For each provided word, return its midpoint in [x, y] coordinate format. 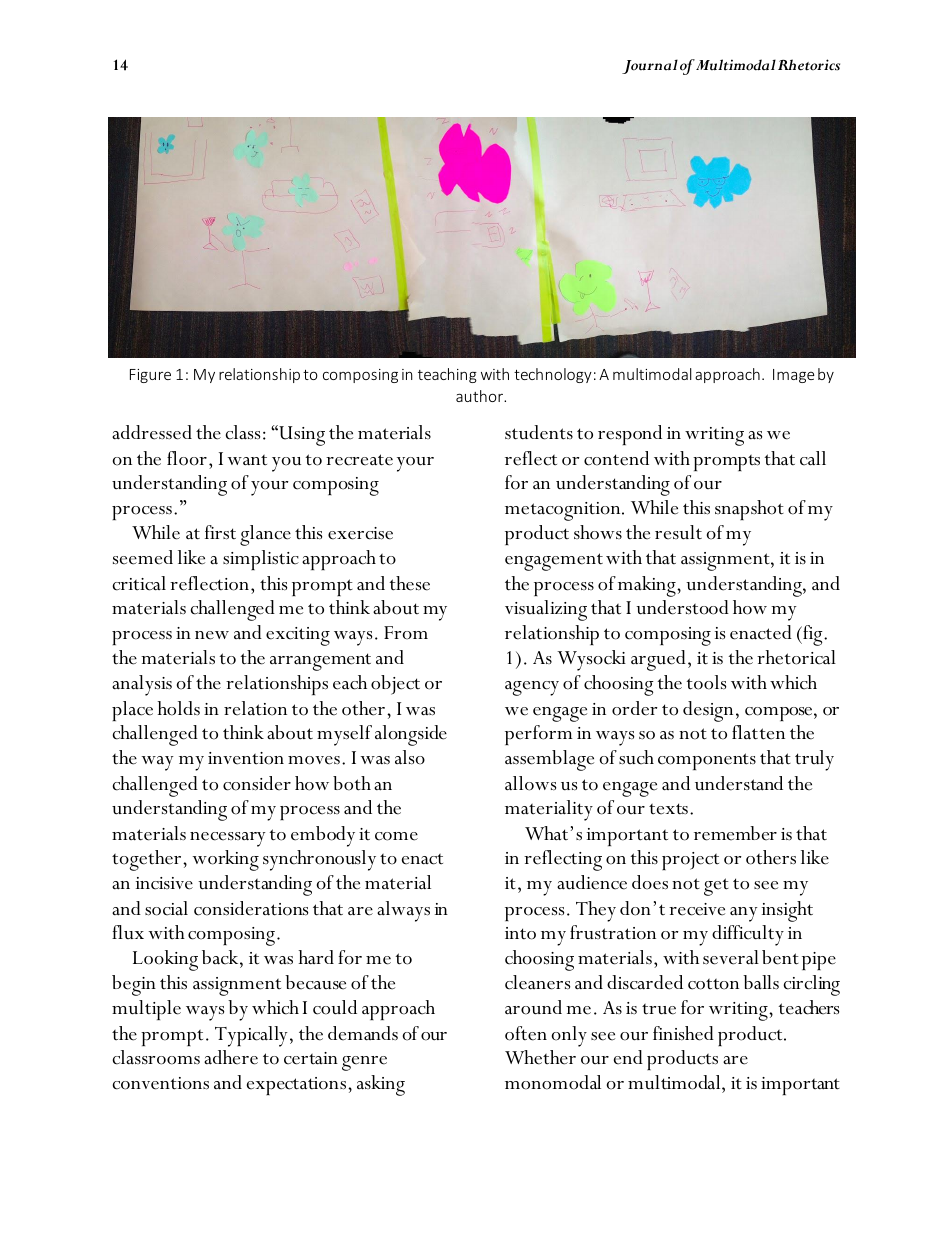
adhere [231, 1057]
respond [630, 435]
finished [683, 1033]
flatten [758, 732]
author [481, 396]
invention [246, 758]
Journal [650, 66]
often [526, 1033]
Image [793, 376]
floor [187, 458]
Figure [150, 376]
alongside [411, 735]
